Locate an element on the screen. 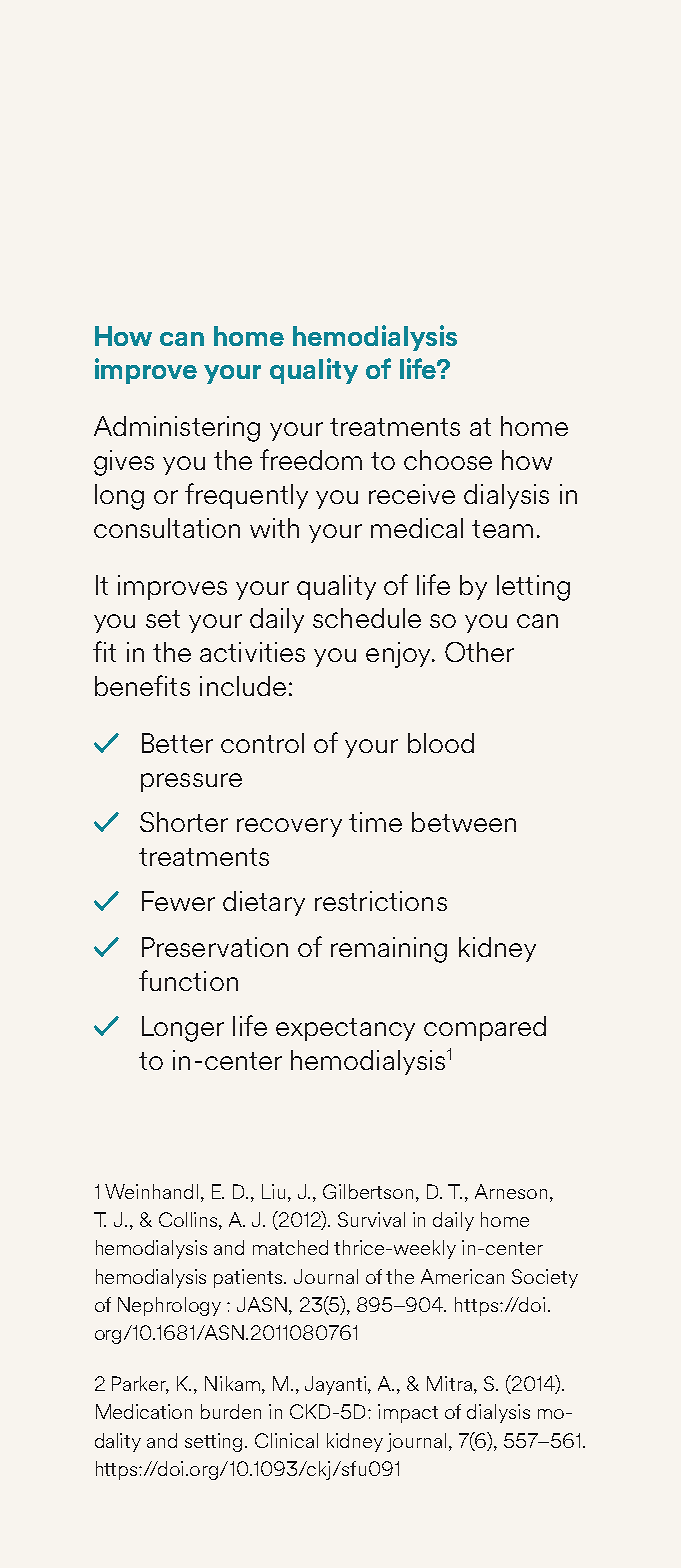 This screenshot has height=1568, width=682. compared is located at coordinates (485, 1028).
